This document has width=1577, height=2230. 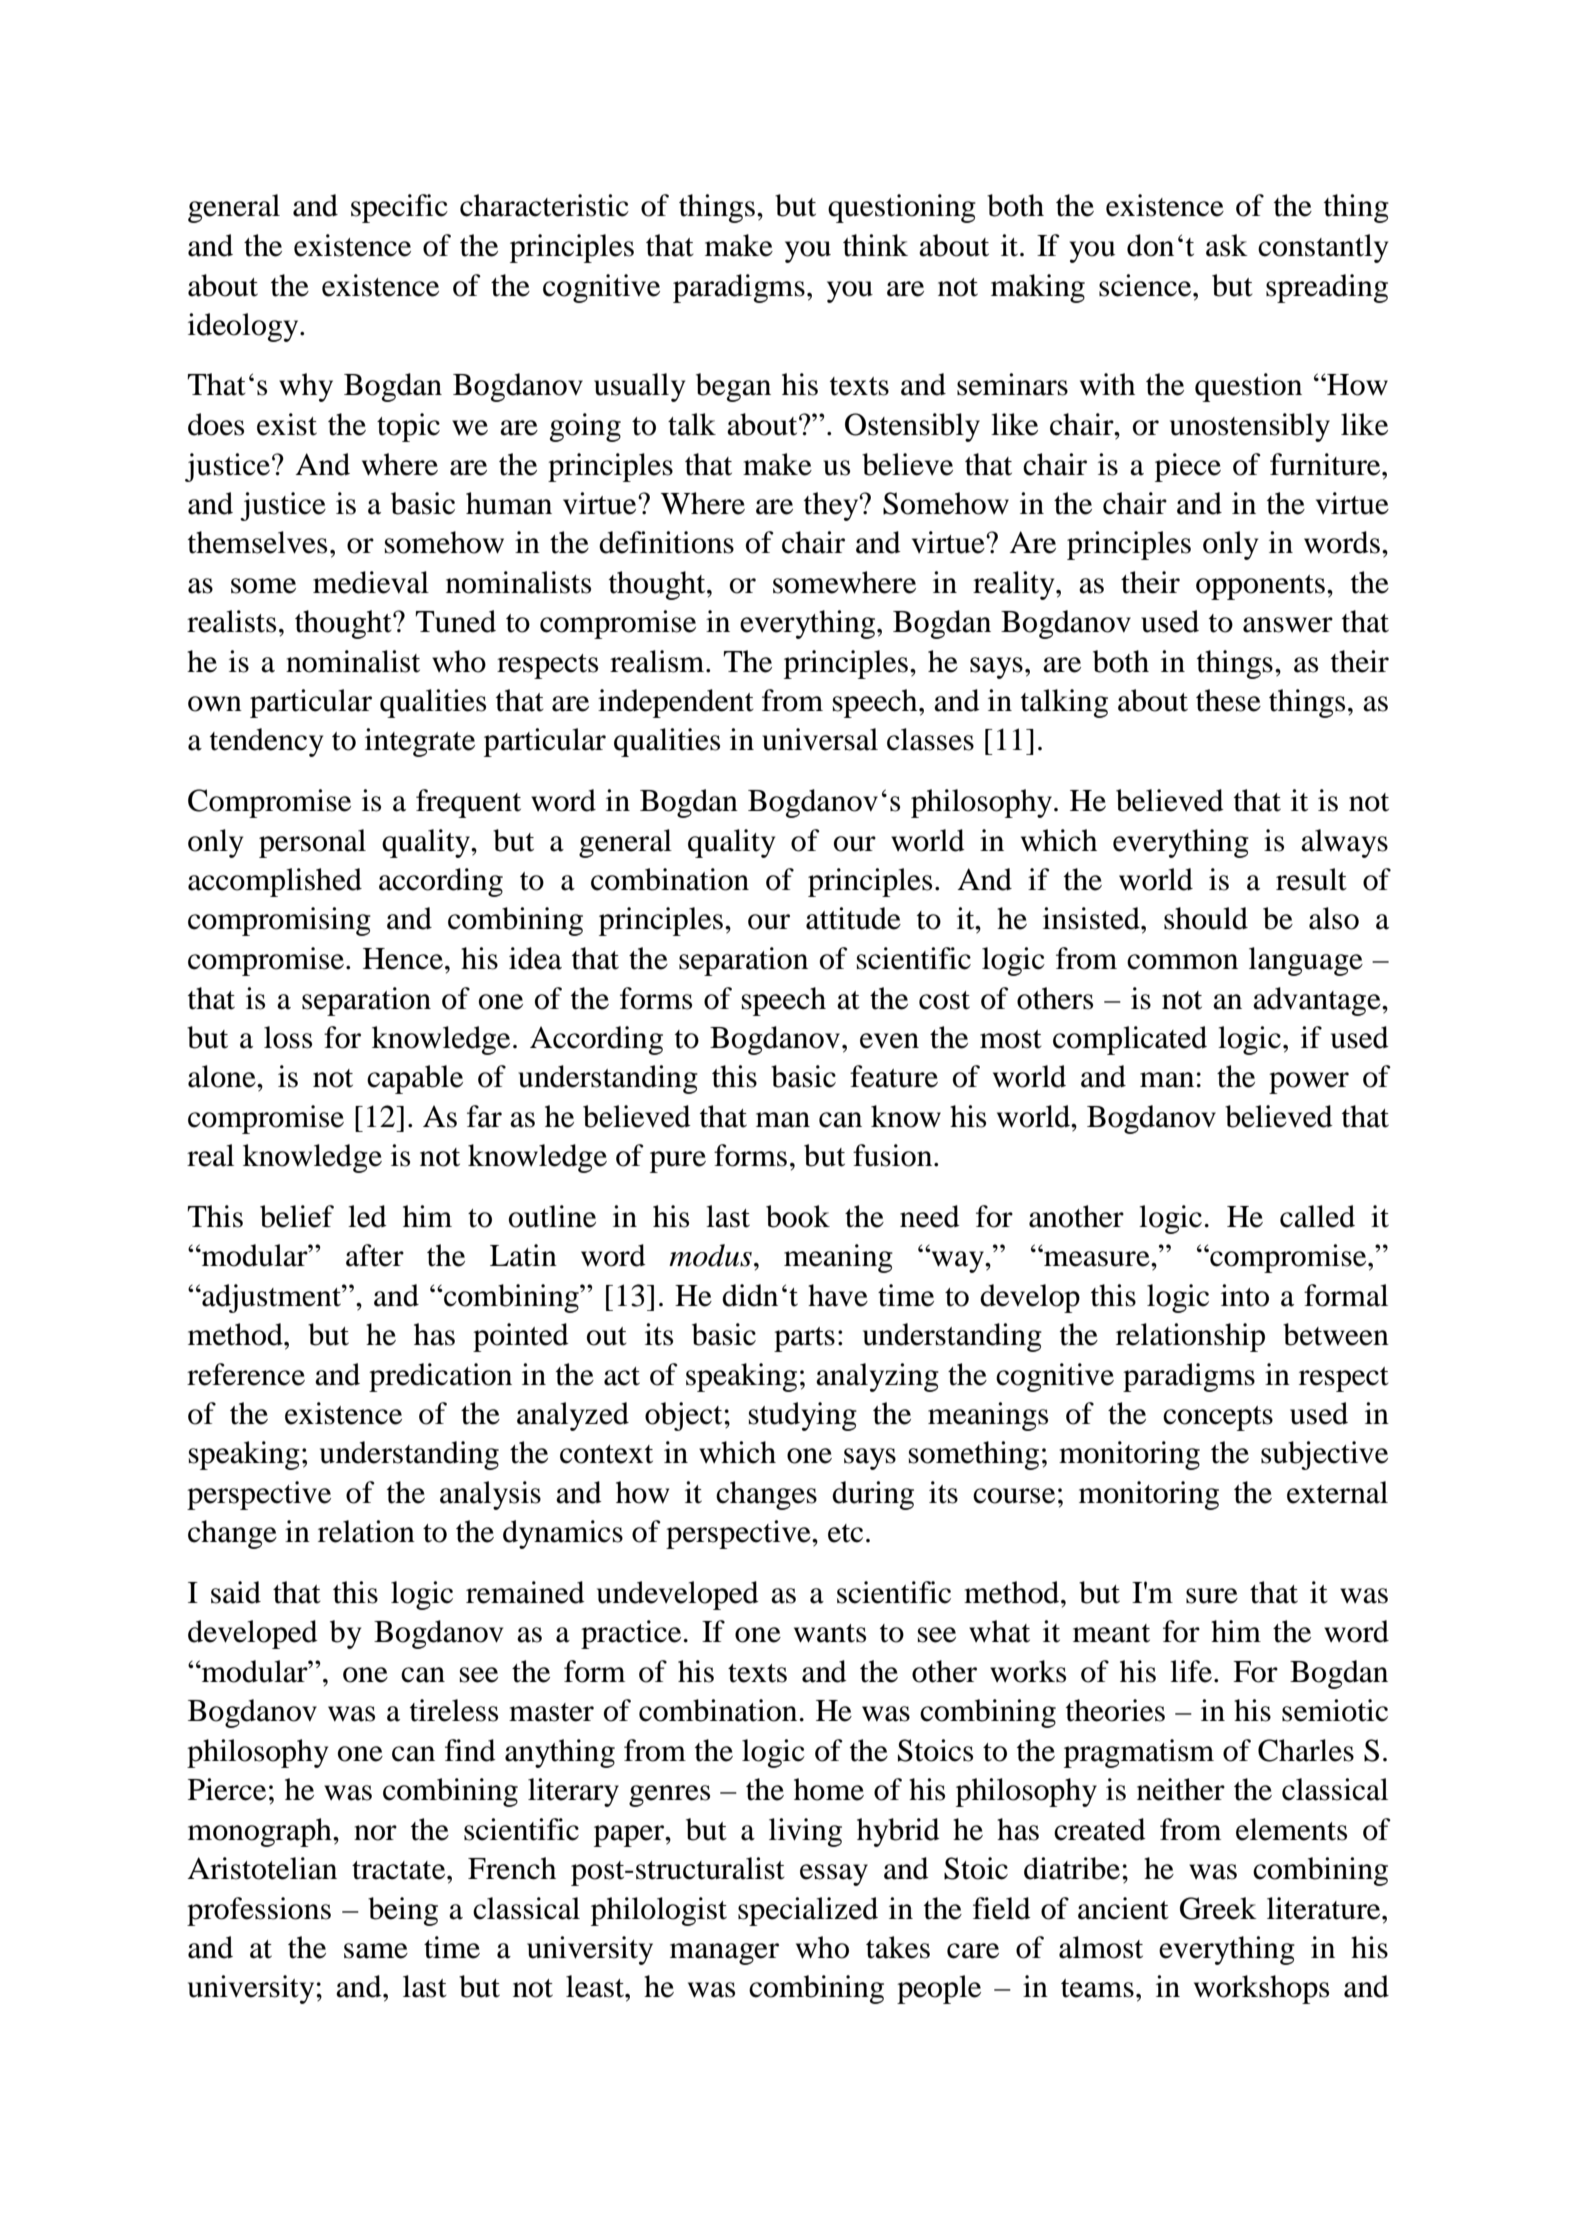 What do you see at coordinates (399, 208) in the document?
I see `specific` at bounding box center [399, 208].
